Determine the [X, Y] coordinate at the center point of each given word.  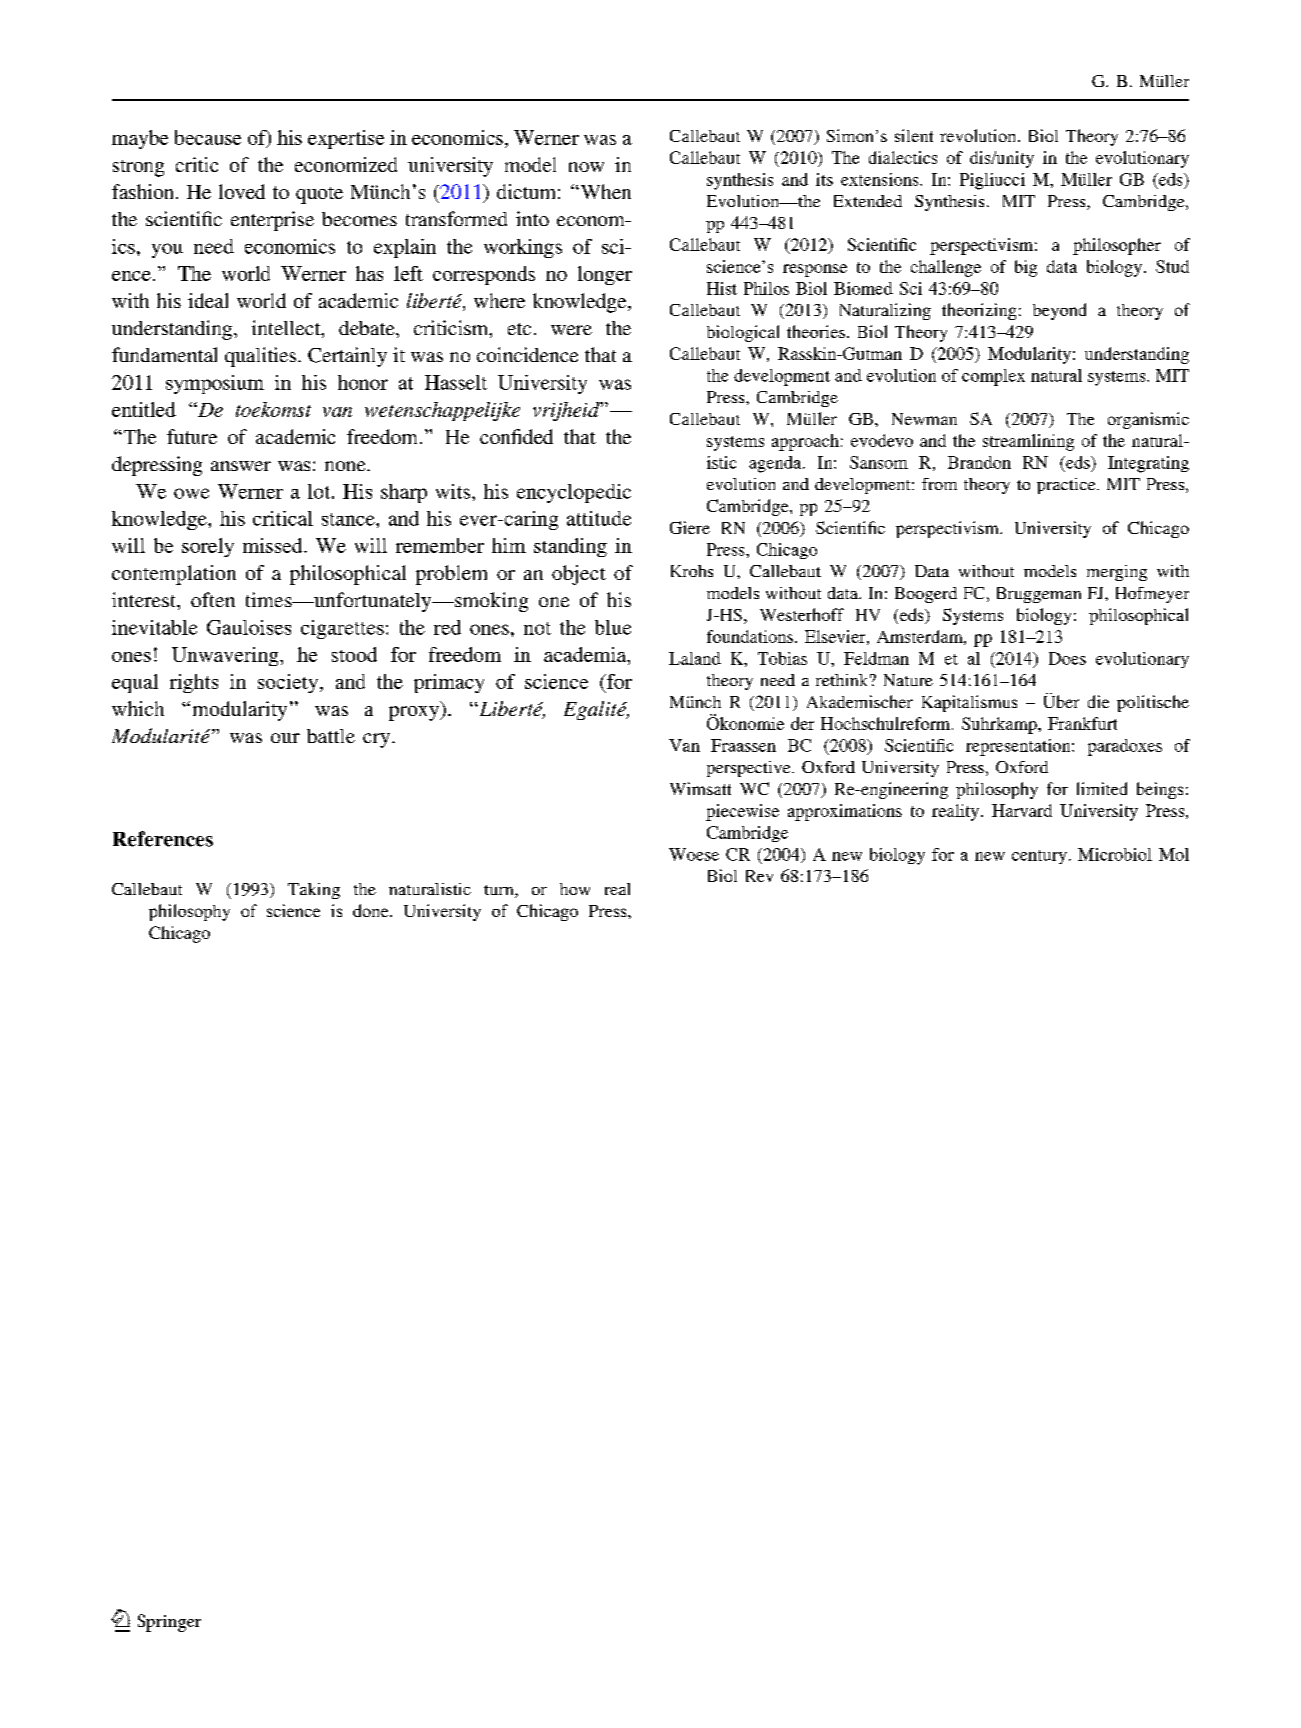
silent [914, 135]
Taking [314, 891]
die [1098, 701]
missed [274, 545]
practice [1067, 486]
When [604, 191]
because [208, 137]
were [571, 330]
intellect [287, 329]
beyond [1059, 311]
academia [586, 654]
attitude [599, 518]
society [289, 683]
